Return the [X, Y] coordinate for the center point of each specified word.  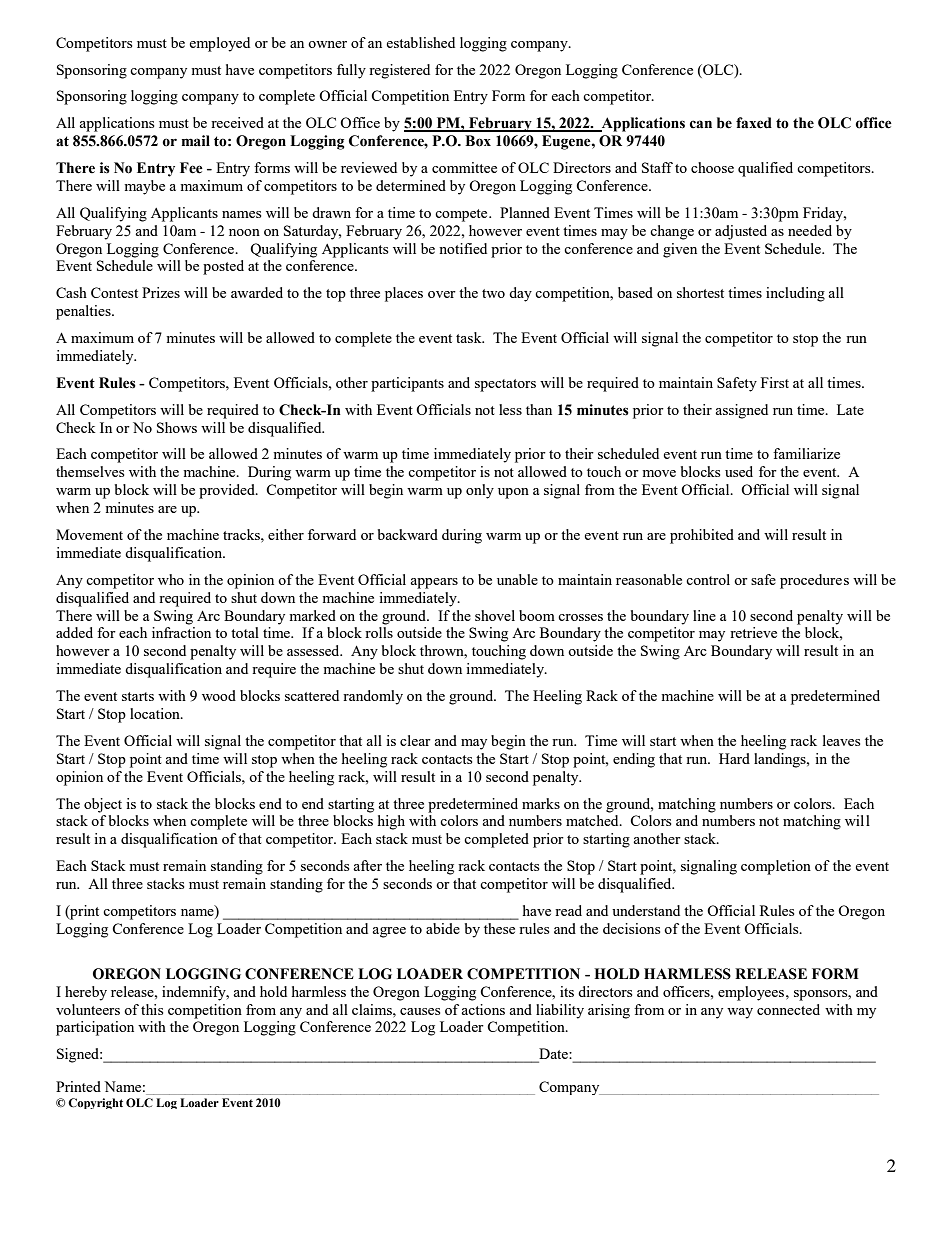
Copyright [95, 1103]
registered [399, 71]
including [795, 294]
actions [483, 1009]
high [391, 822]
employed [219, 44]
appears [434, 583]
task [470, 337]
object [103, 805]
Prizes [161, 292]
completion [776, 867]
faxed [754, 123]
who [171, 579]
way [740, 1013]
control [708, 579]
